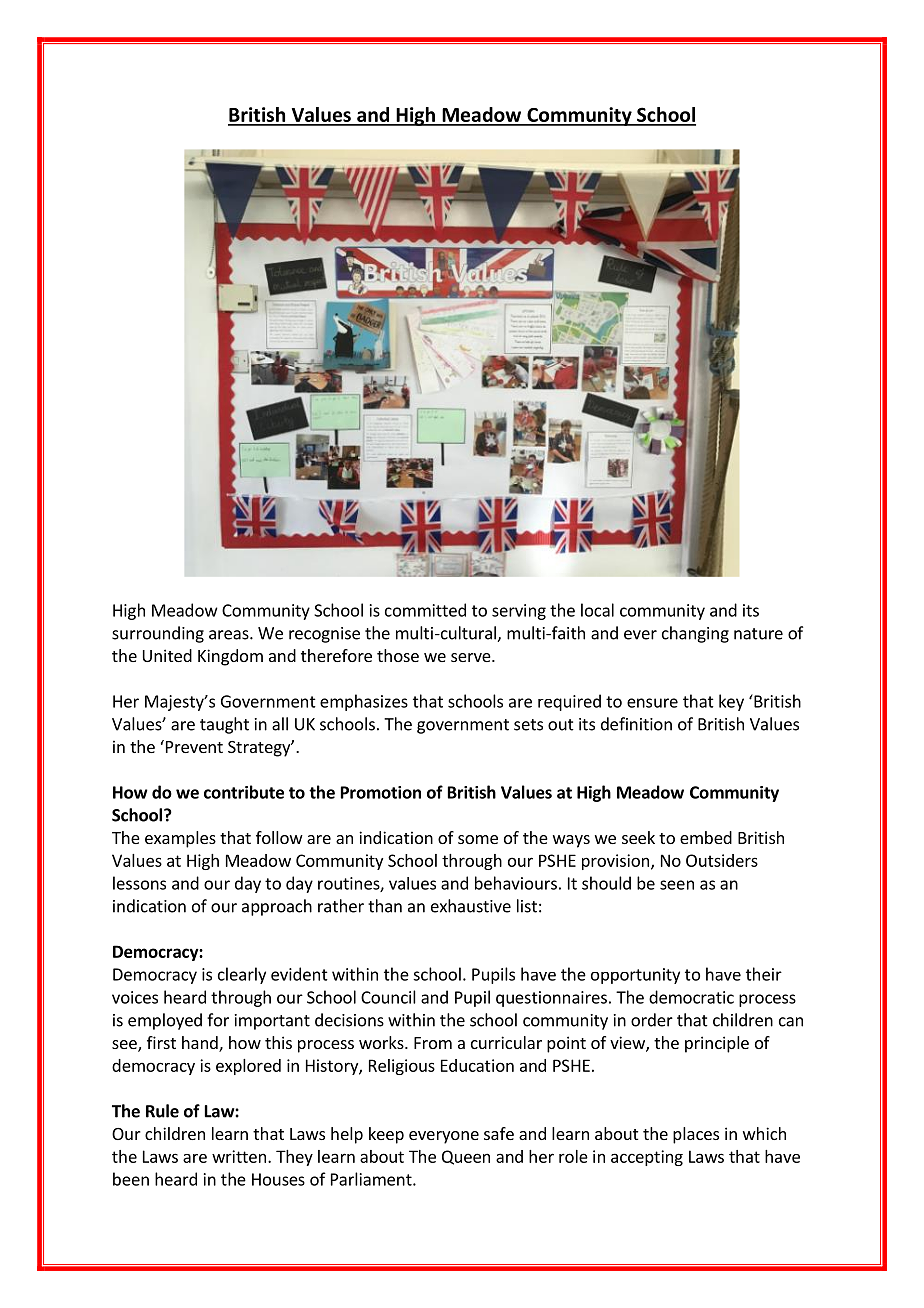 The image size is (924, 1308). I want to click on Council, so click(388, 997).
